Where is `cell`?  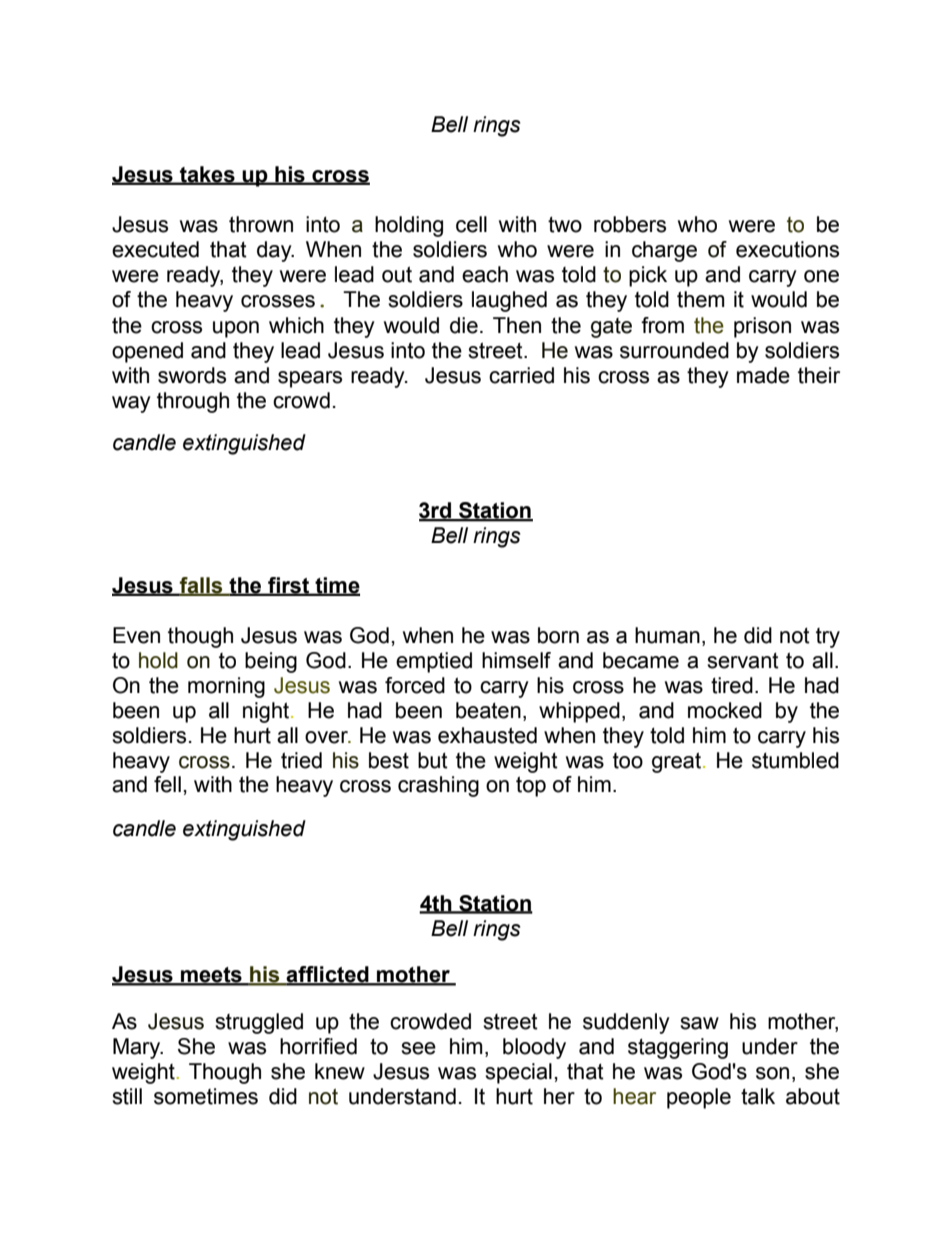
cell is located at coordinates (471, 224).
